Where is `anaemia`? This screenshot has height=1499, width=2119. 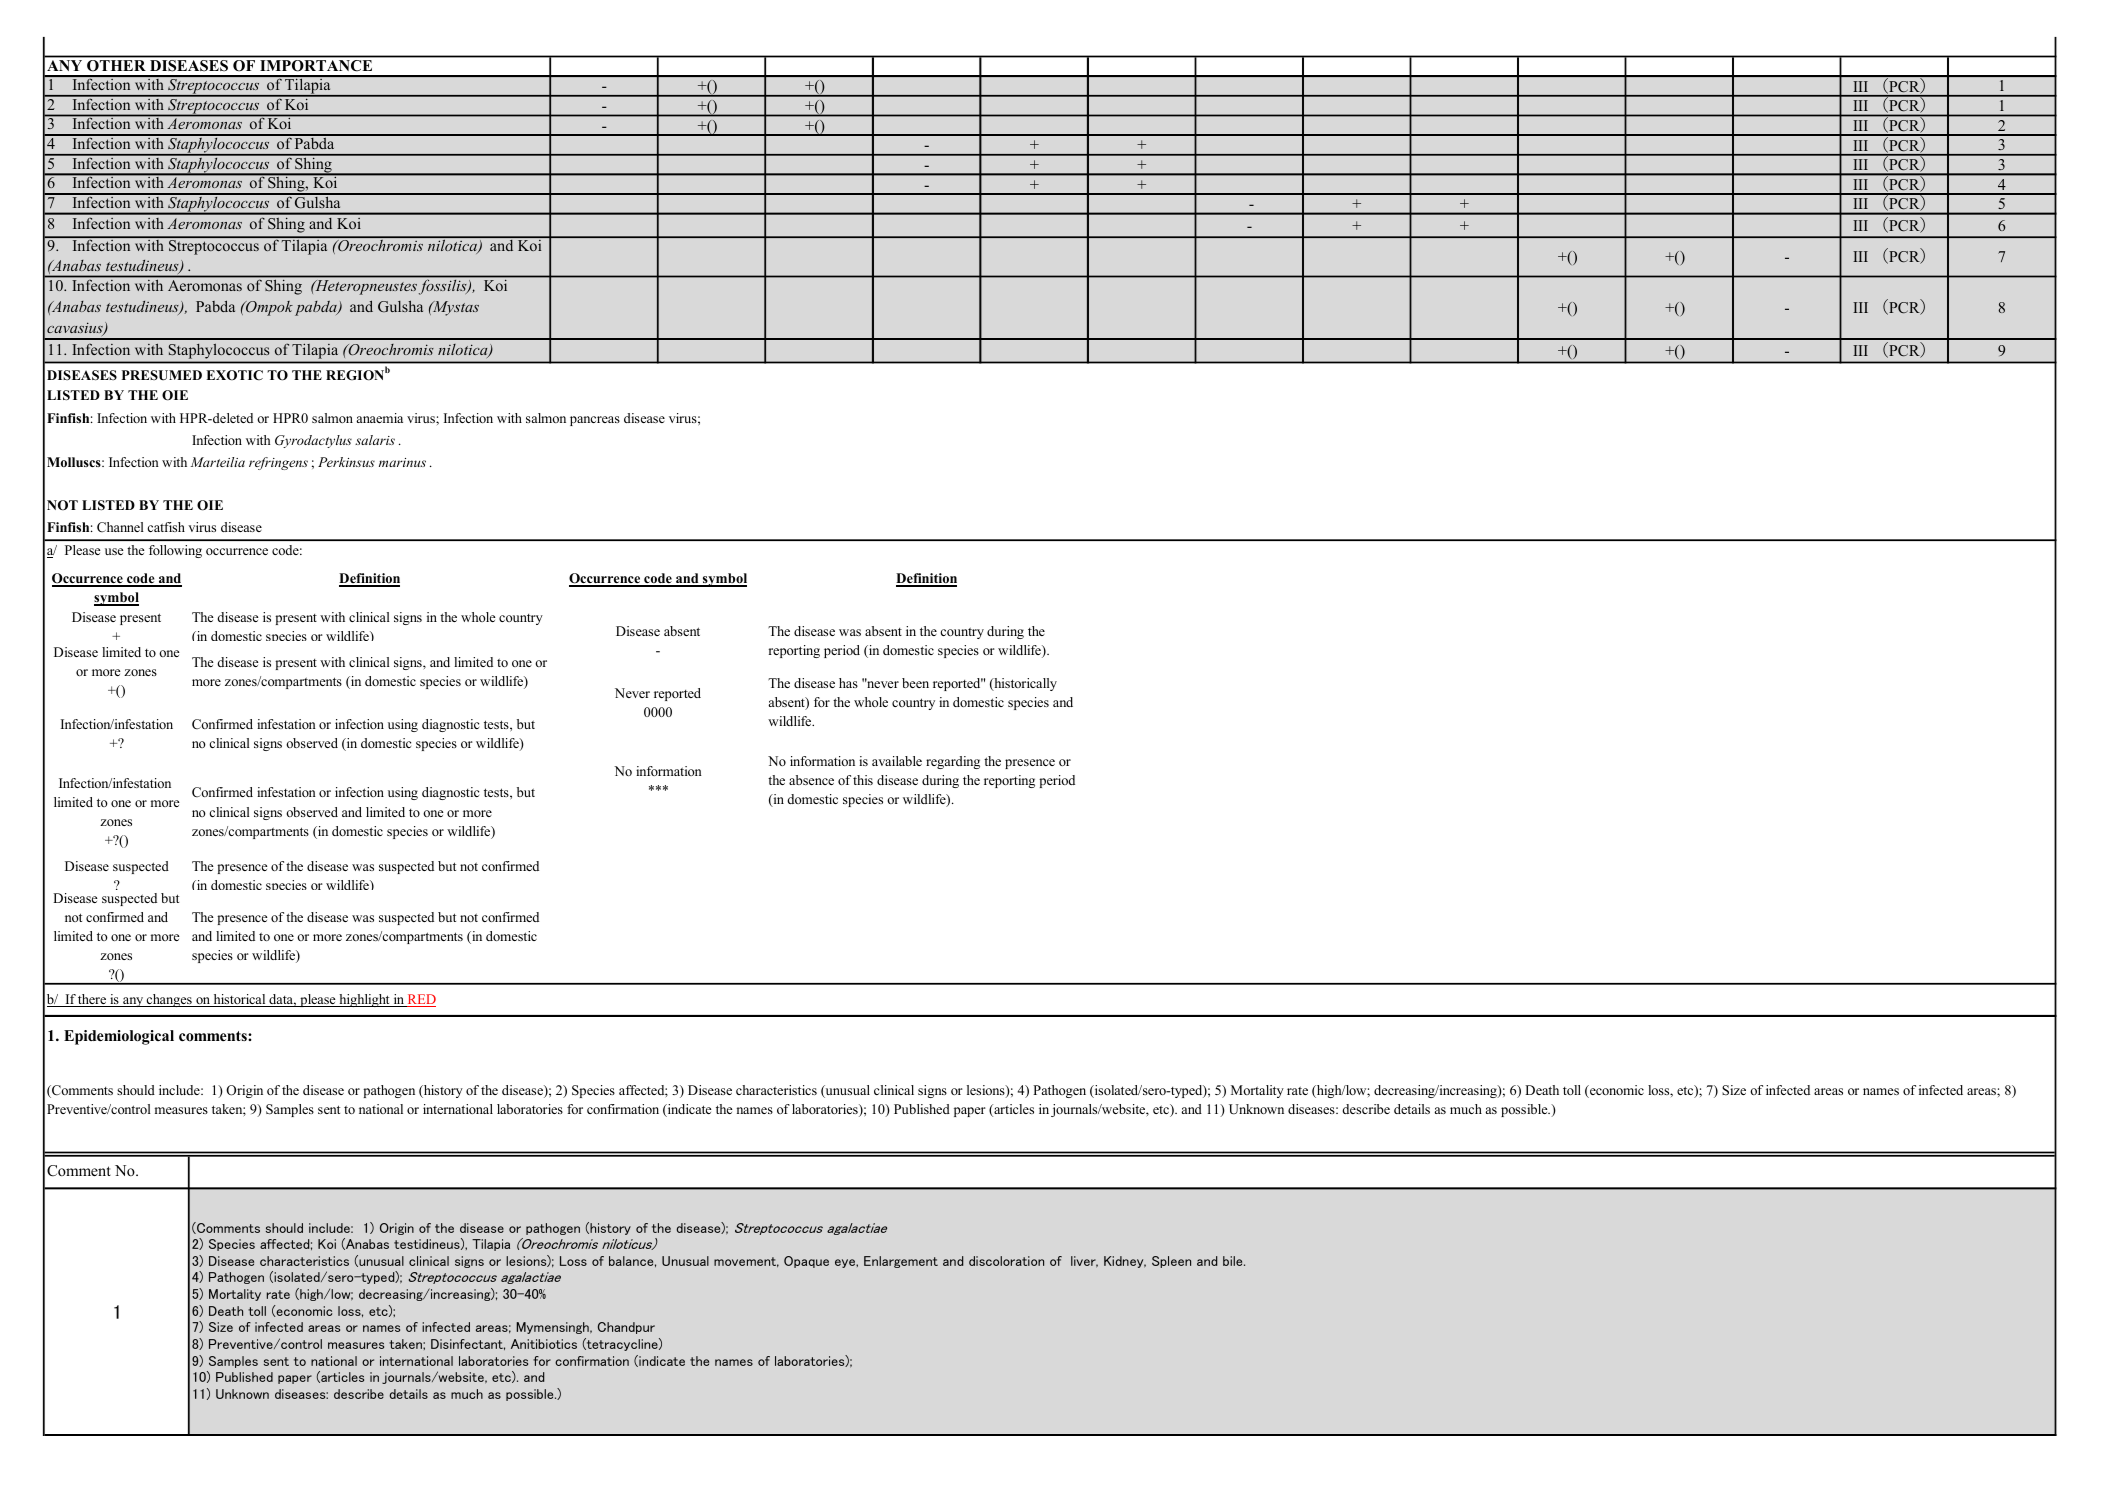
anaemia is located at coordinates (380, 418).
